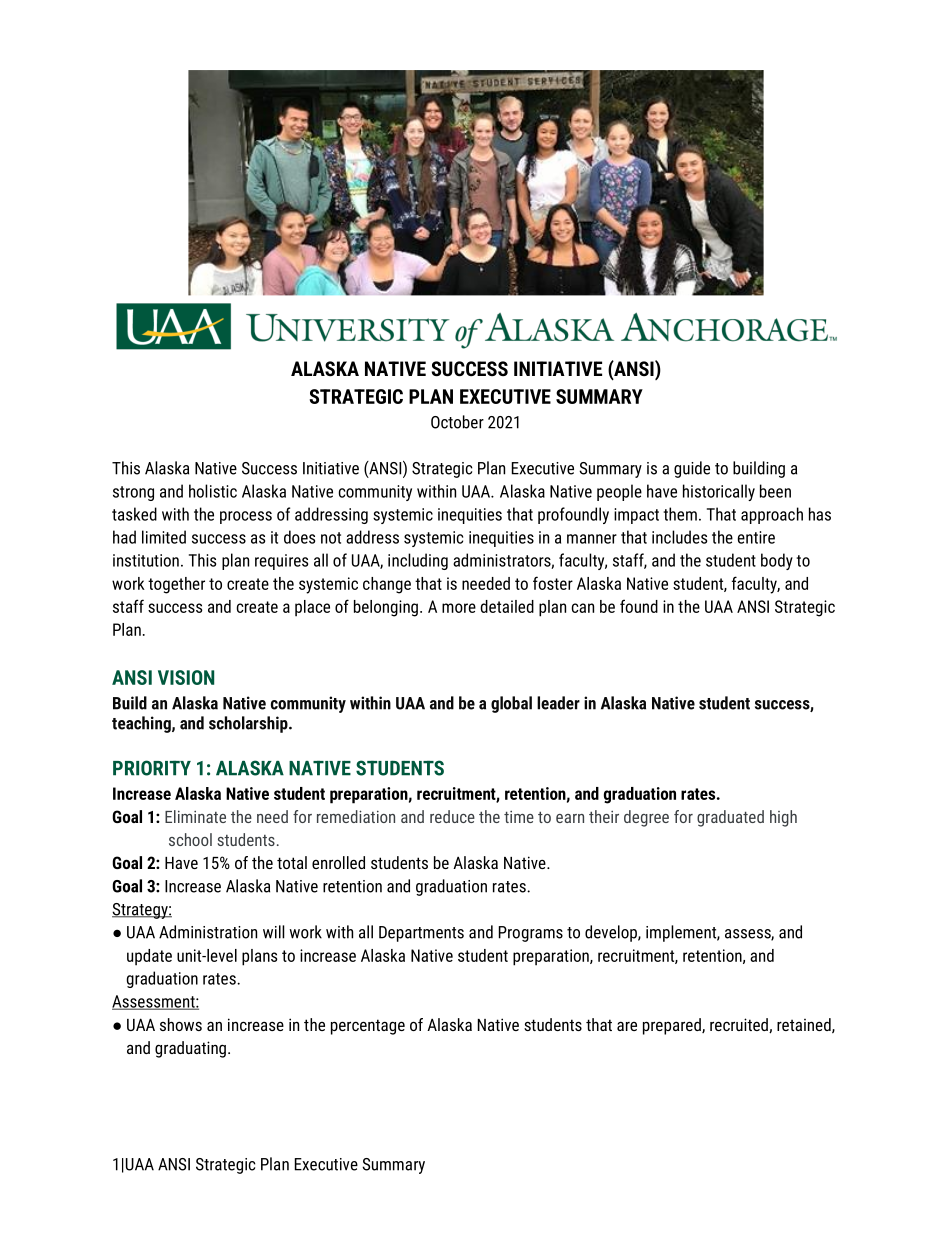  Describe the element at coordinates (730, 818) in the screenshot. I see `graduated` at that location.
